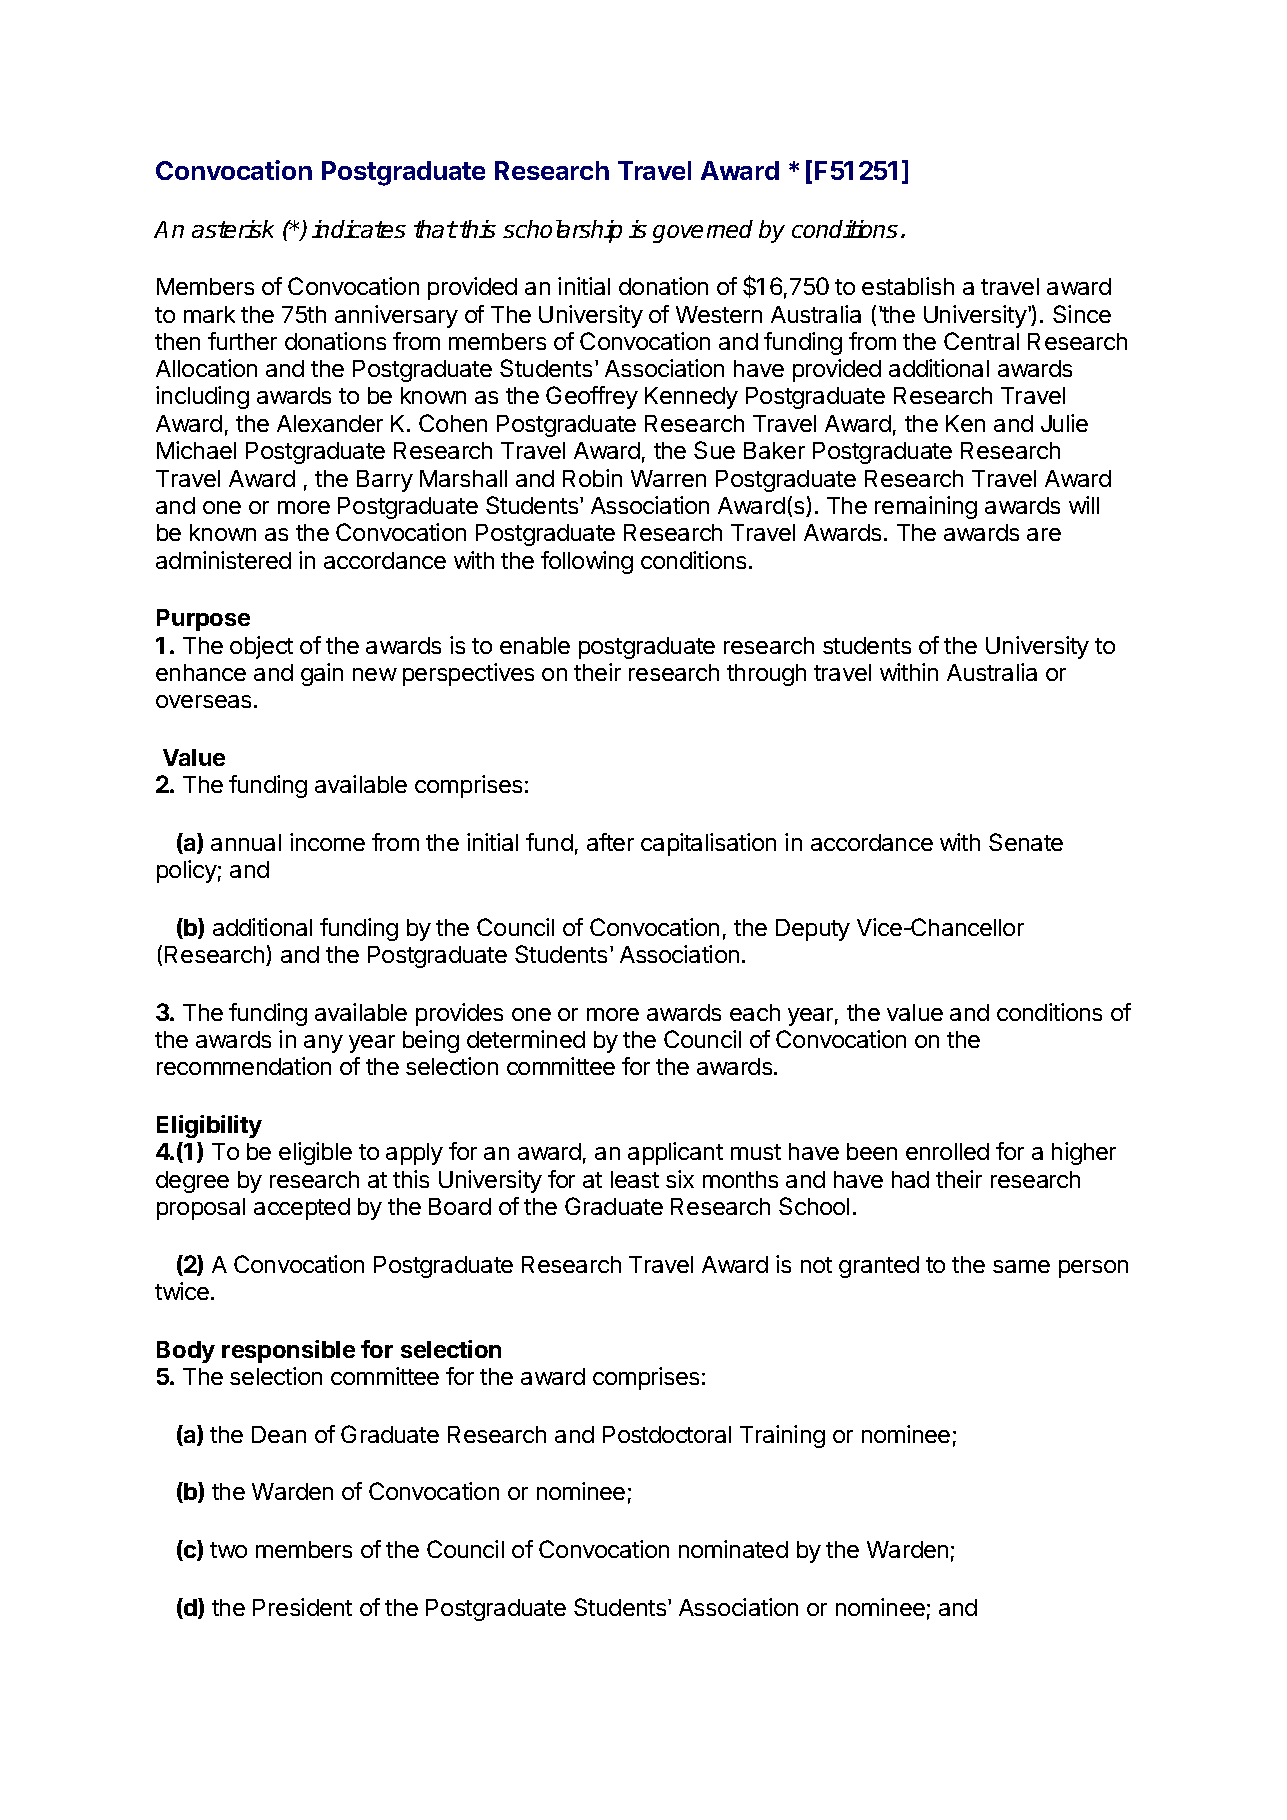 The height and width of the screenshot is (1820, 1287). I want to click on Training, so click(782, 1436).
